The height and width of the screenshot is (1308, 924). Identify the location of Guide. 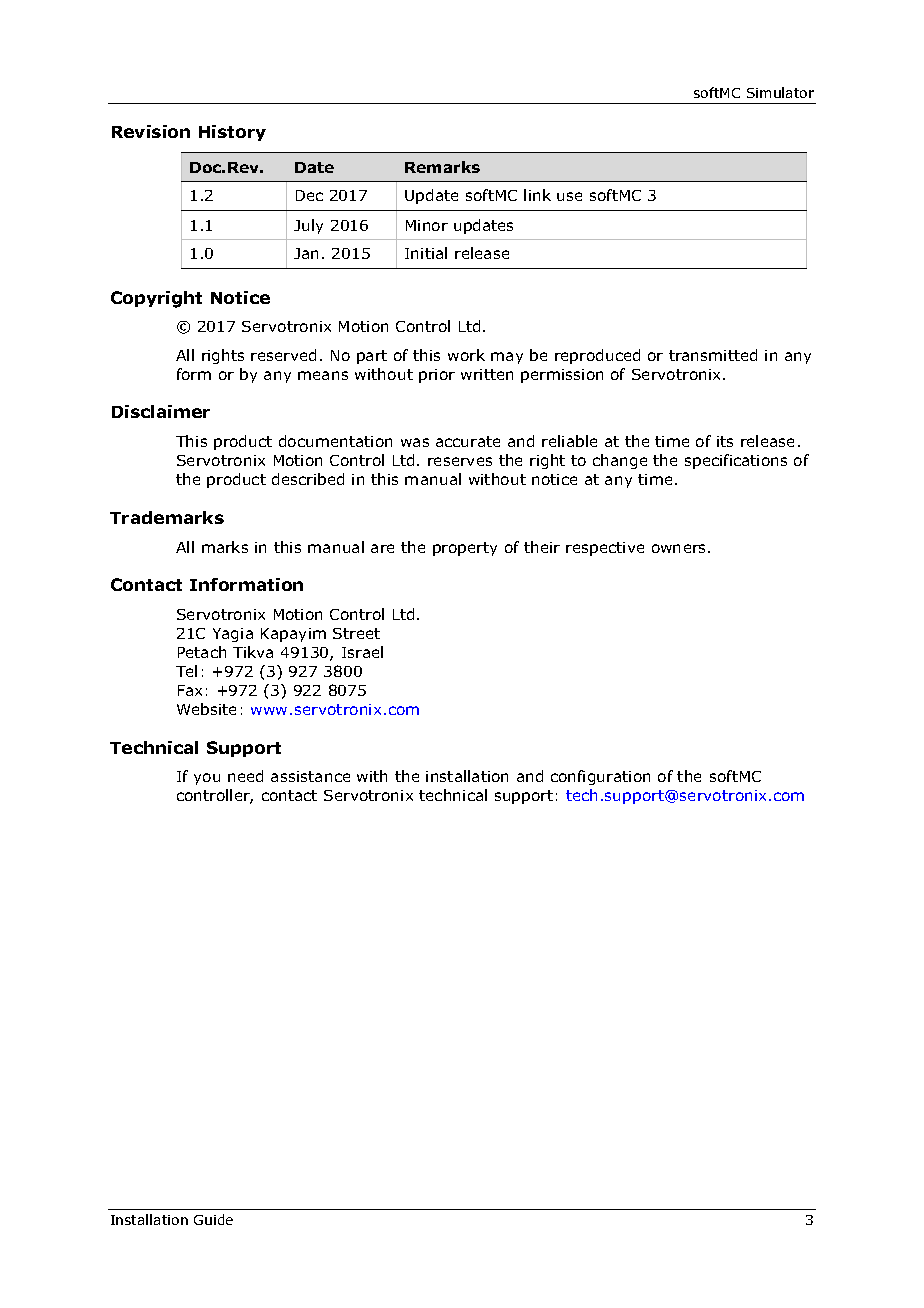
(213, 1219).
